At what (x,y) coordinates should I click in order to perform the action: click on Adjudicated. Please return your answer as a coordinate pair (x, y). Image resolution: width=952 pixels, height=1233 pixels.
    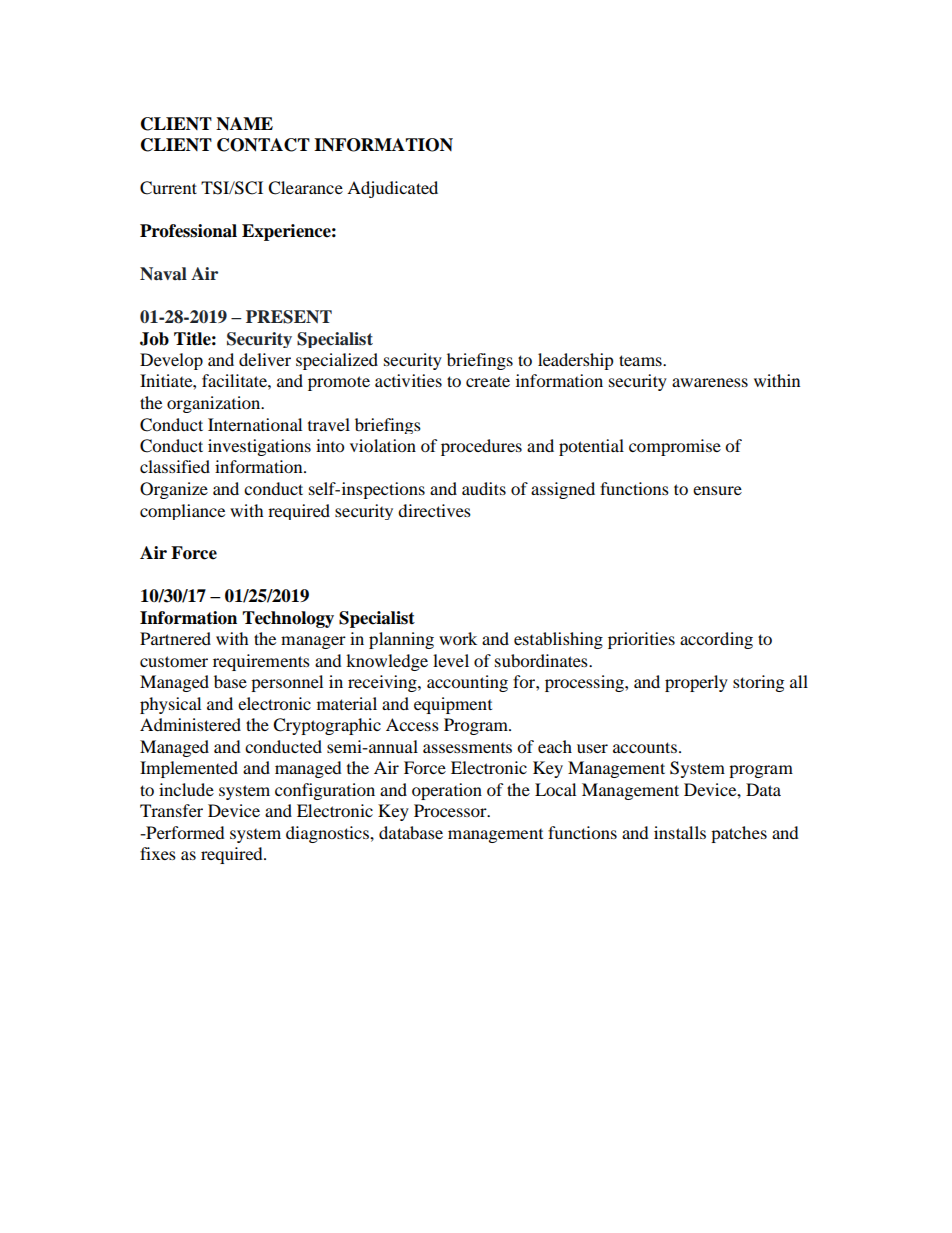
    Looking at the image, I should click on (392, 189).
